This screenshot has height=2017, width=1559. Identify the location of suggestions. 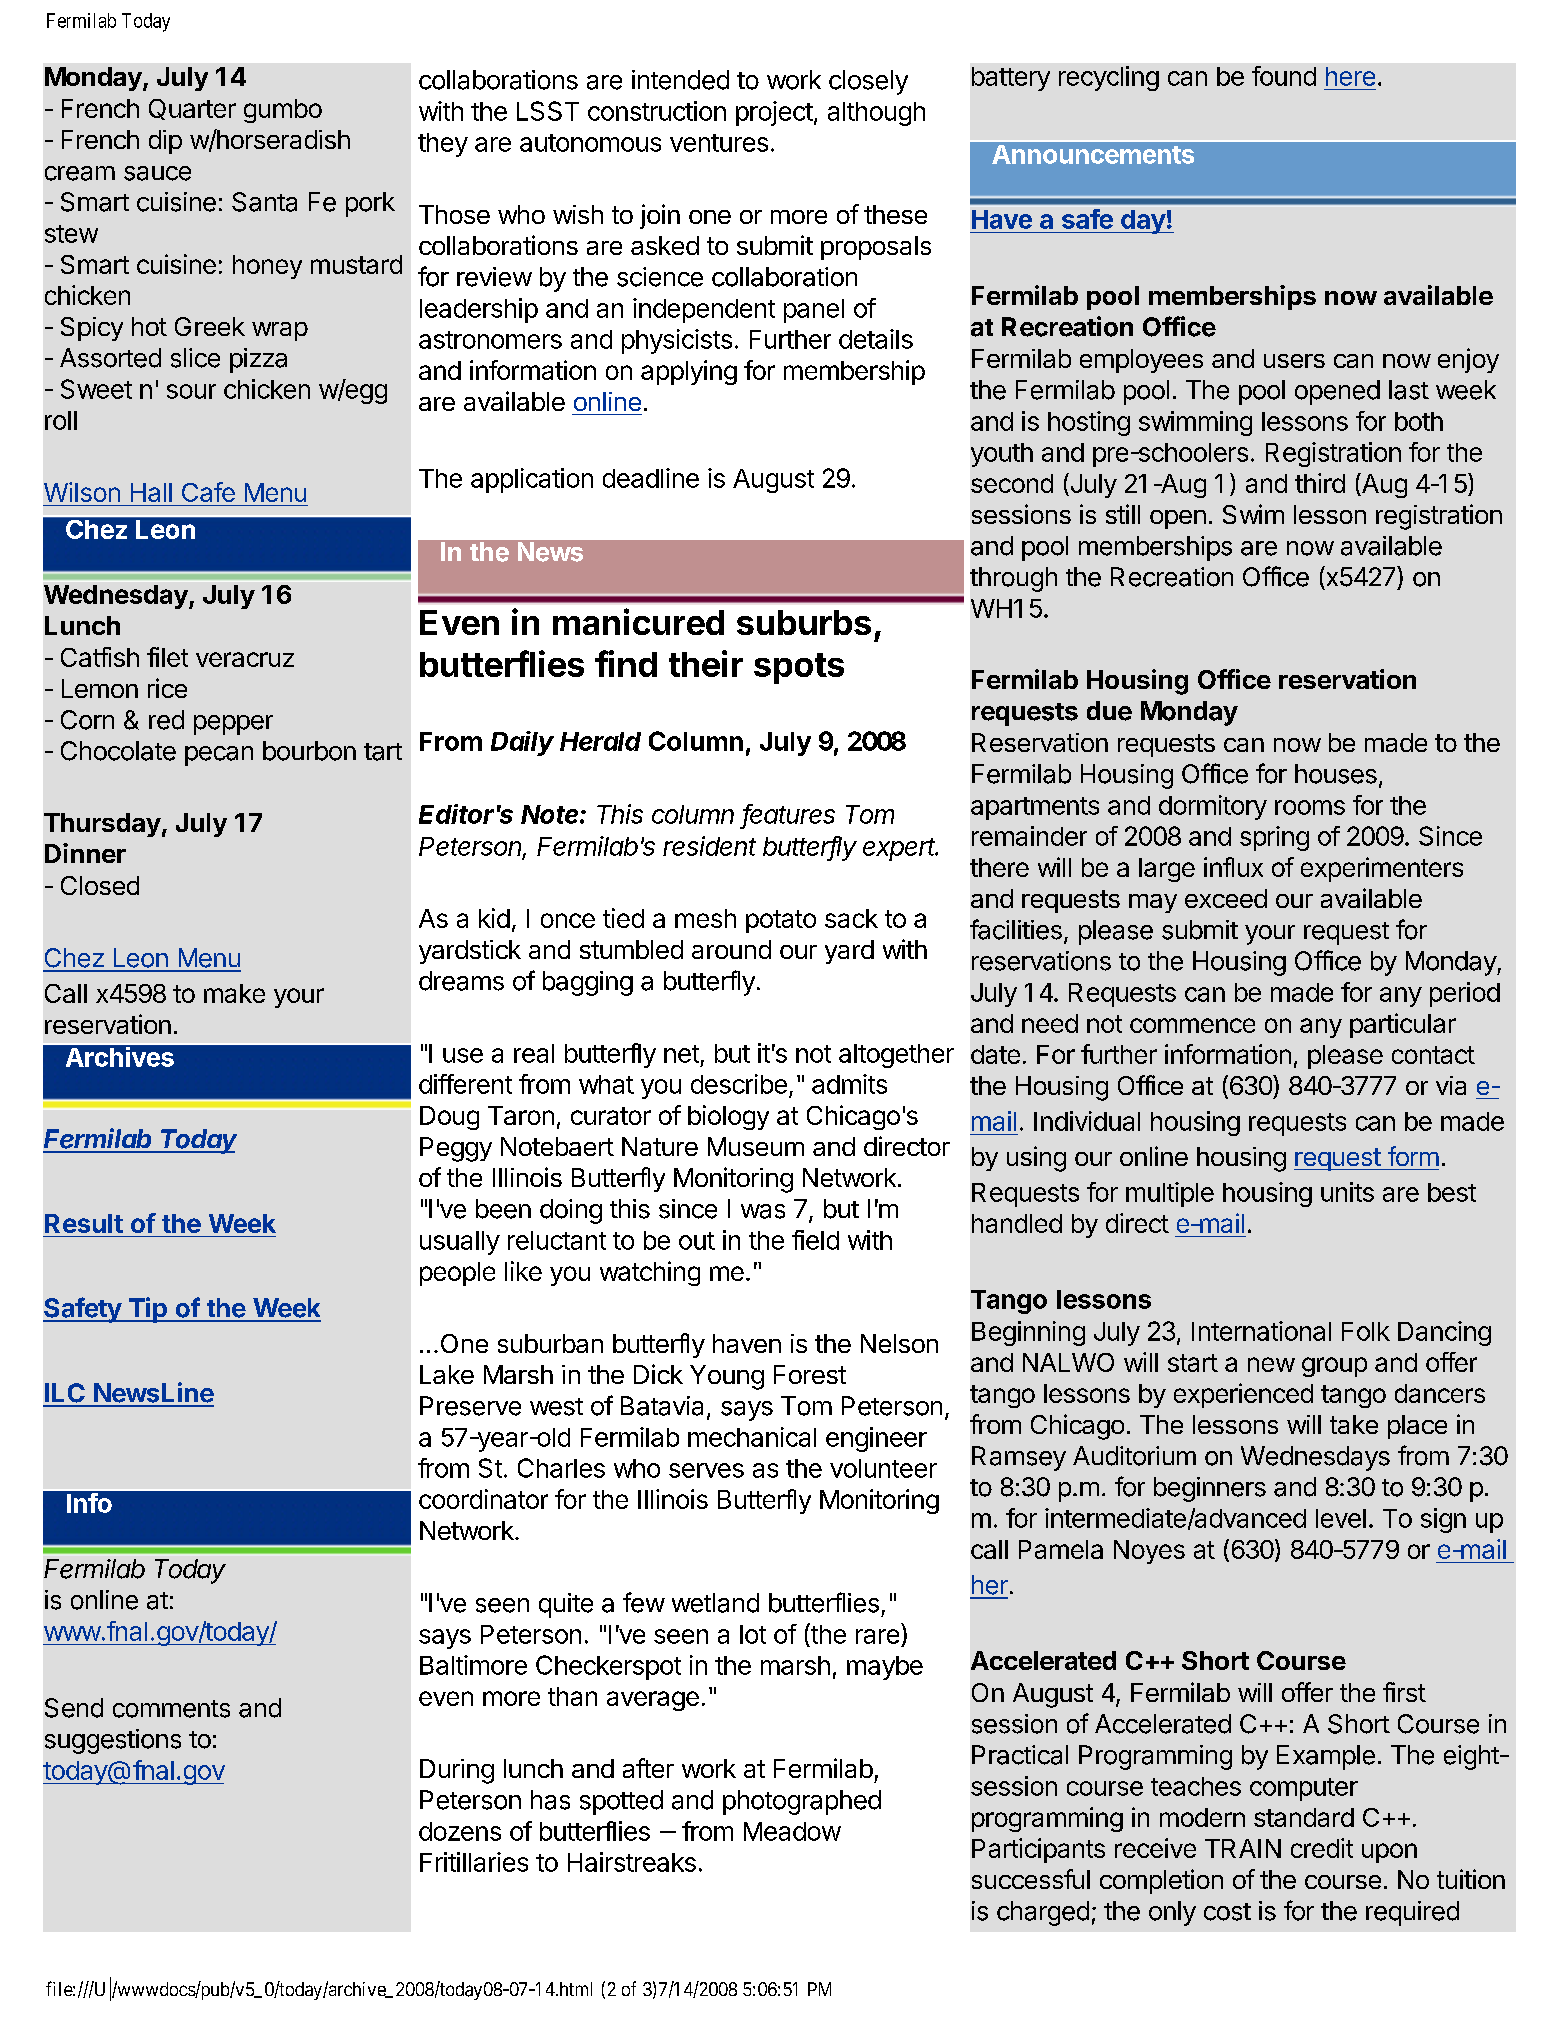
(113, 1741).
